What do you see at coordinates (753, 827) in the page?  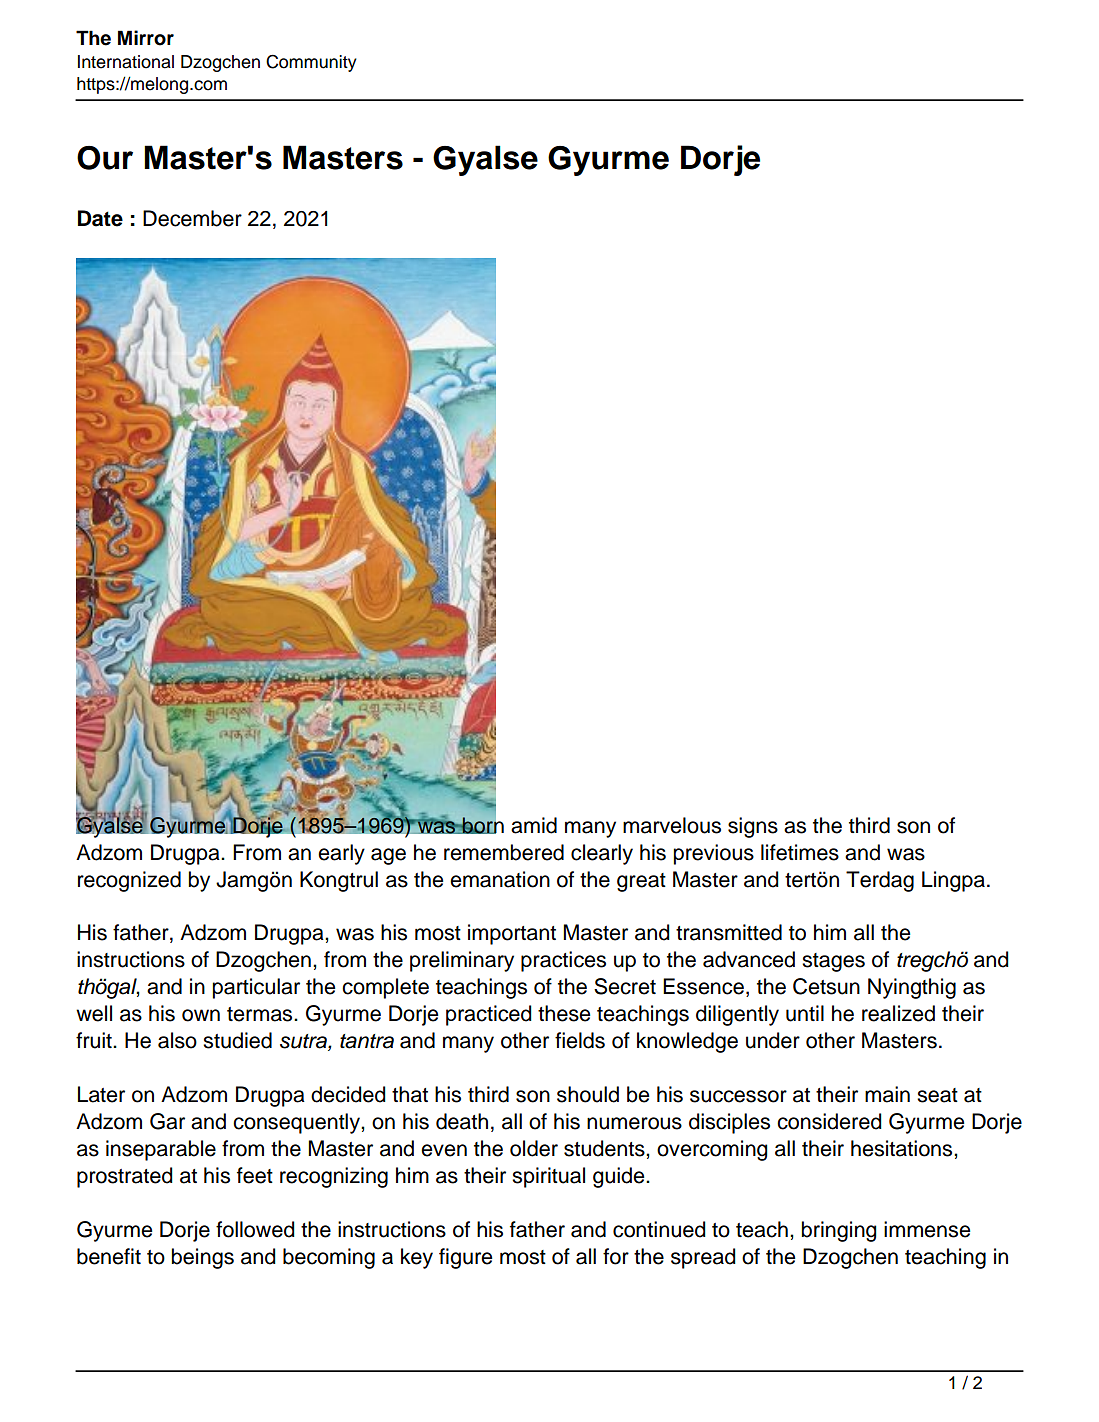 I see `signs` at bounding box center [753, 827].
